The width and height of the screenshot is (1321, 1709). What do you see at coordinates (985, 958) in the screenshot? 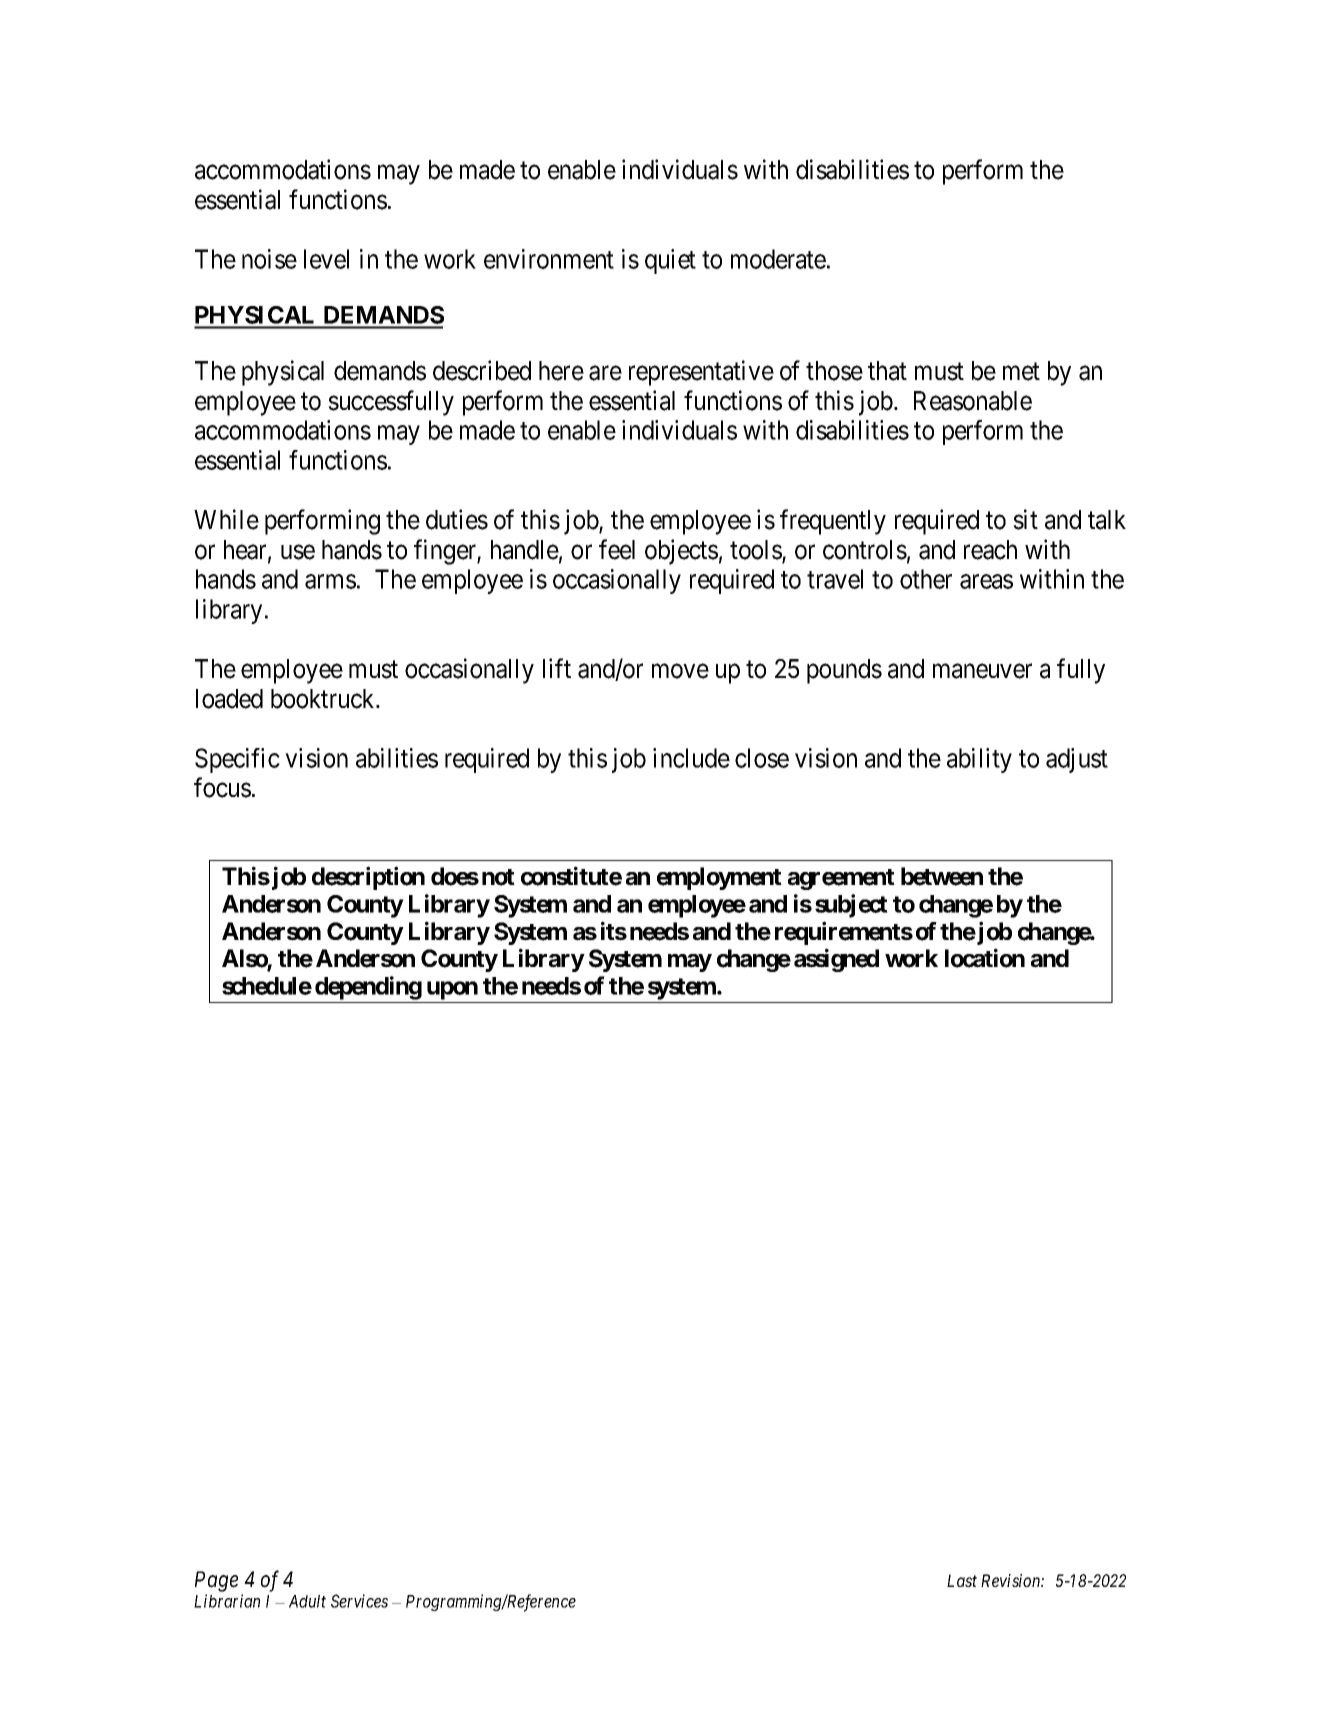
I see `location` at bounding box center [985, 958].
